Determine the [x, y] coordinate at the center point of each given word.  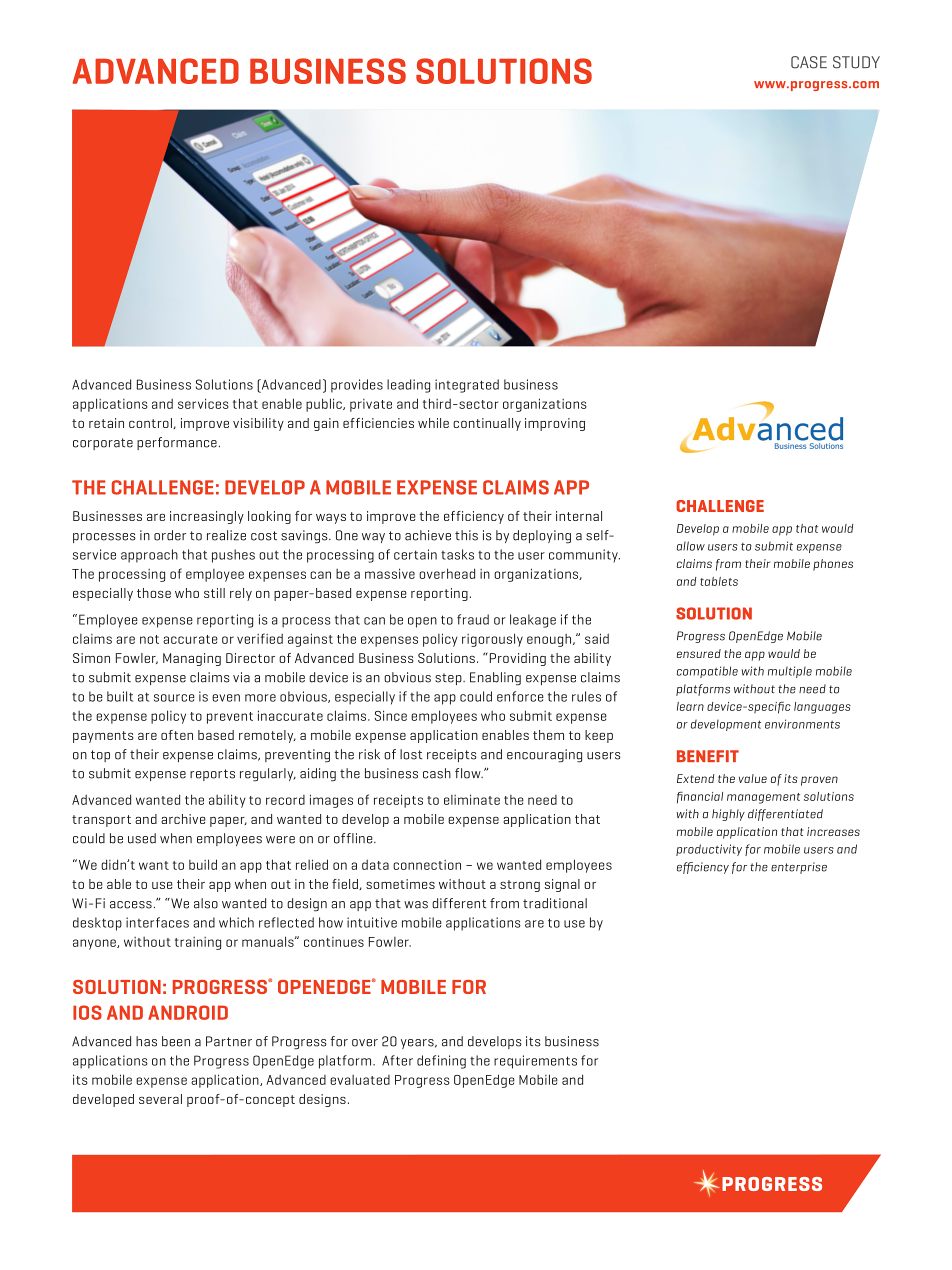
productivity [709, 850]
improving [555, 424]
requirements [535, 1062]
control [151, 423]
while [433, 423]
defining [441, 1062]
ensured [699, 653]
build [203, 864]
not [149, 639]
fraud [473, 619]
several [160, 1099]
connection [427, 865]
